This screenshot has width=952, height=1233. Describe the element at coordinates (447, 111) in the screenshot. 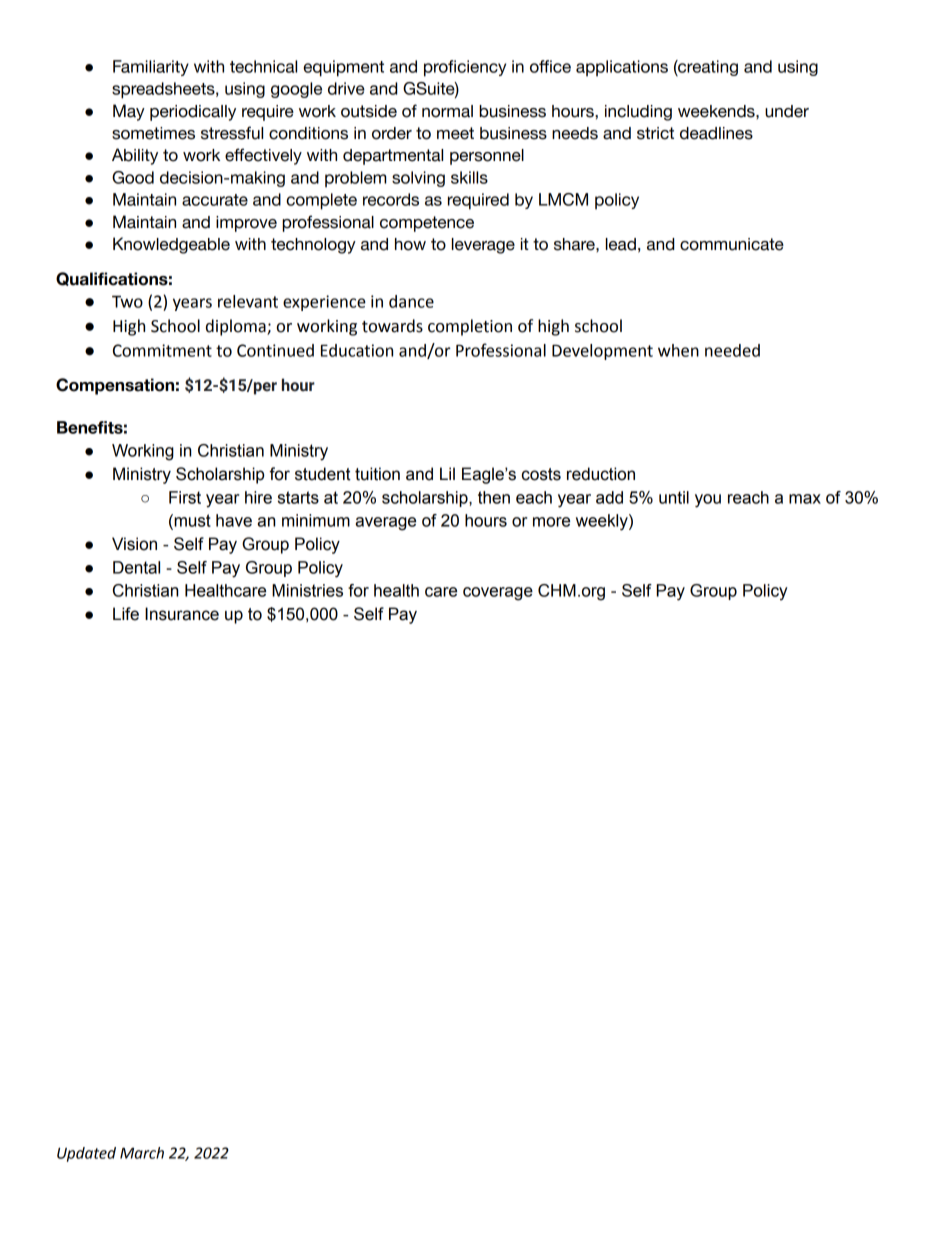

I see `normal` at that location.
